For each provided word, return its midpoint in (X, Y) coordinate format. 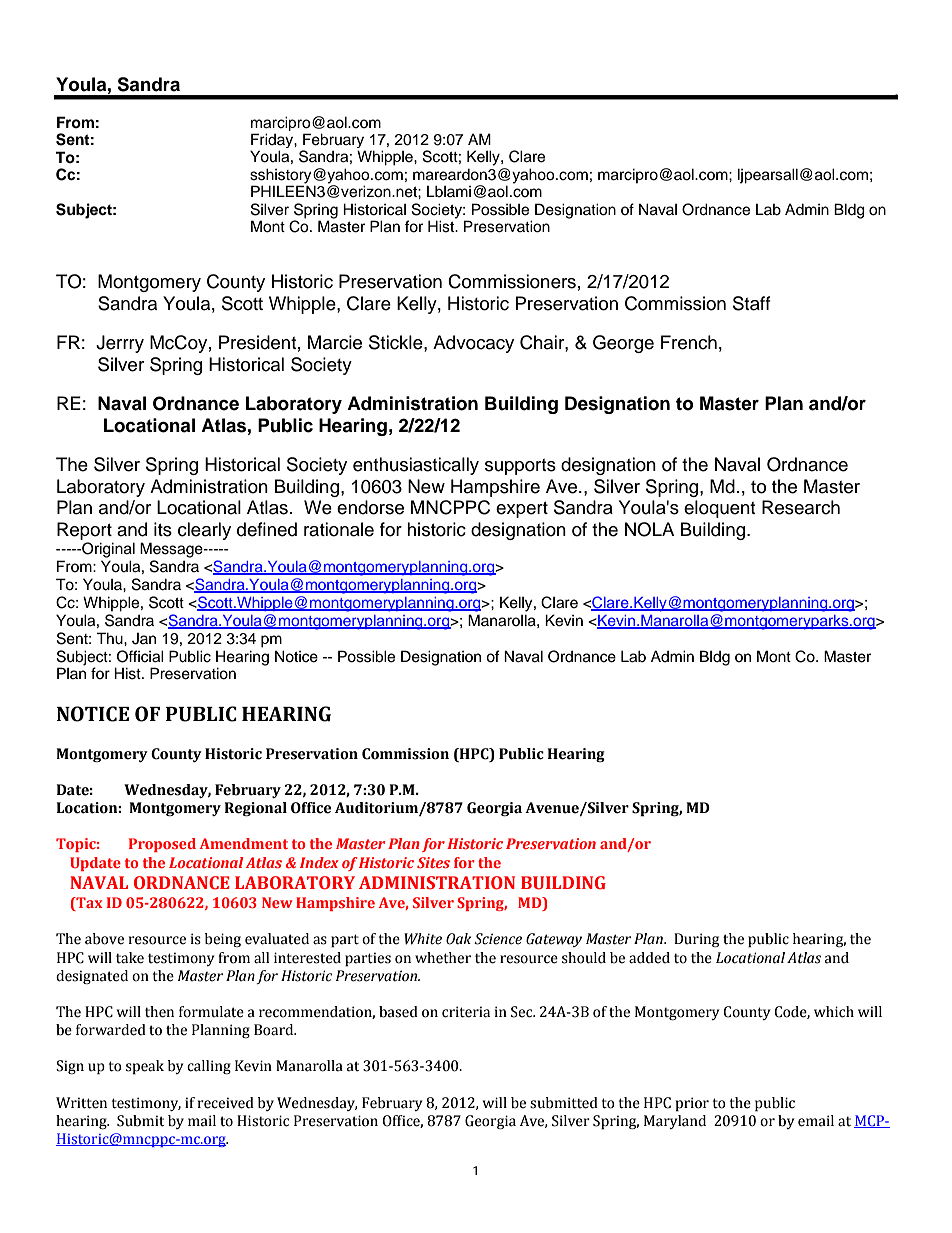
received (226, 1103)
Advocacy (473, 344)
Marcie (335, 342)
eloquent (719, 509)
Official (140, 656)
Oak (458, 939)
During (696, 940)
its (163, 529)
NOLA (649, 529)
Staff (752, 303)
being (223, 940)
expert (522, 510)
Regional (255, 809)
